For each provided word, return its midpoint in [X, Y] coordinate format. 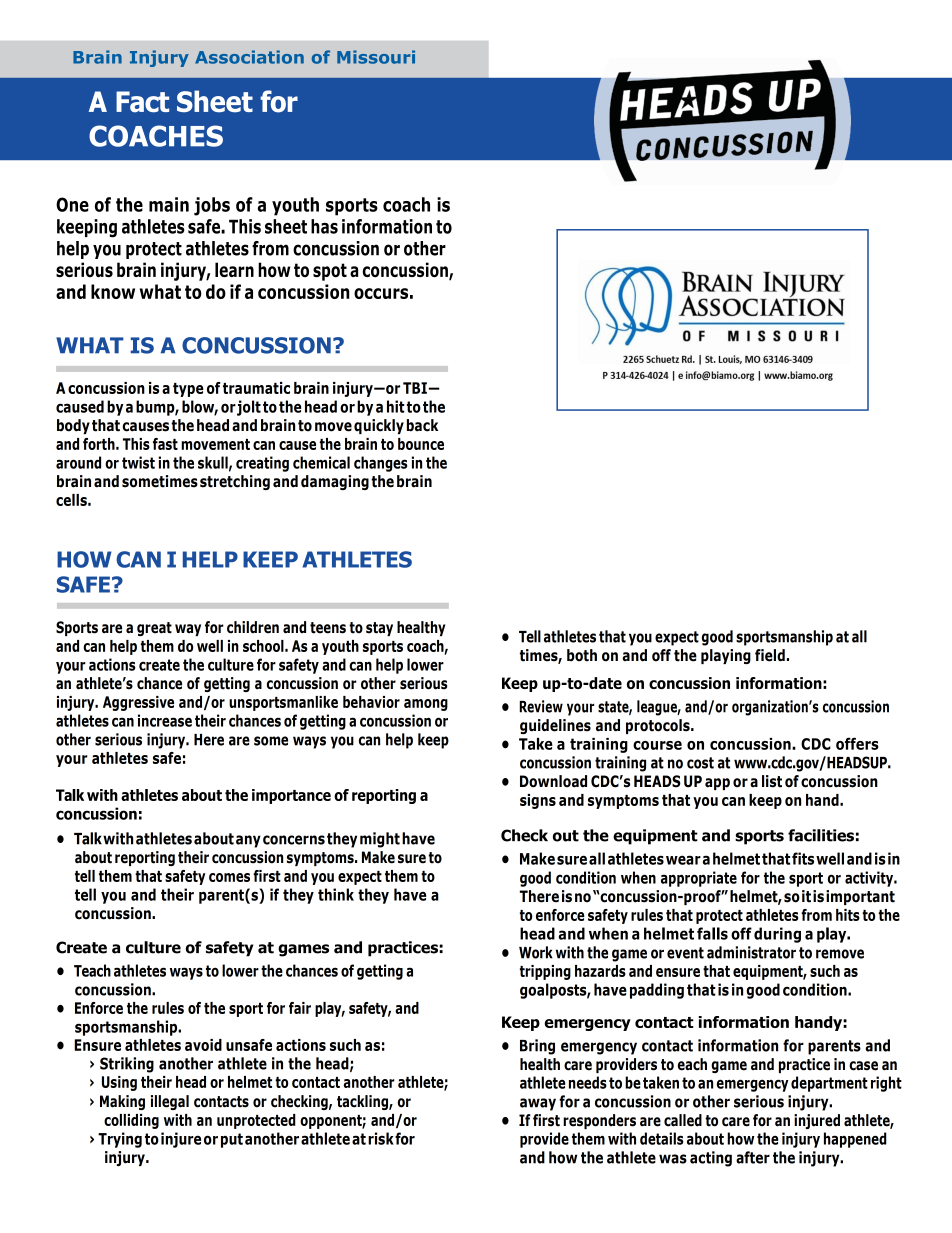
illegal [170, 1102]
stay [379, 629]
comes [229, 877]
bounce [421, 444]
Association [249, 57]
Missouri [376, 57]
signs [538, 801]
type [188, 390]
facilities [821, 835]
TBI [415, 388]
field [770, 655]
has [324, 226]
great [154, 629]
